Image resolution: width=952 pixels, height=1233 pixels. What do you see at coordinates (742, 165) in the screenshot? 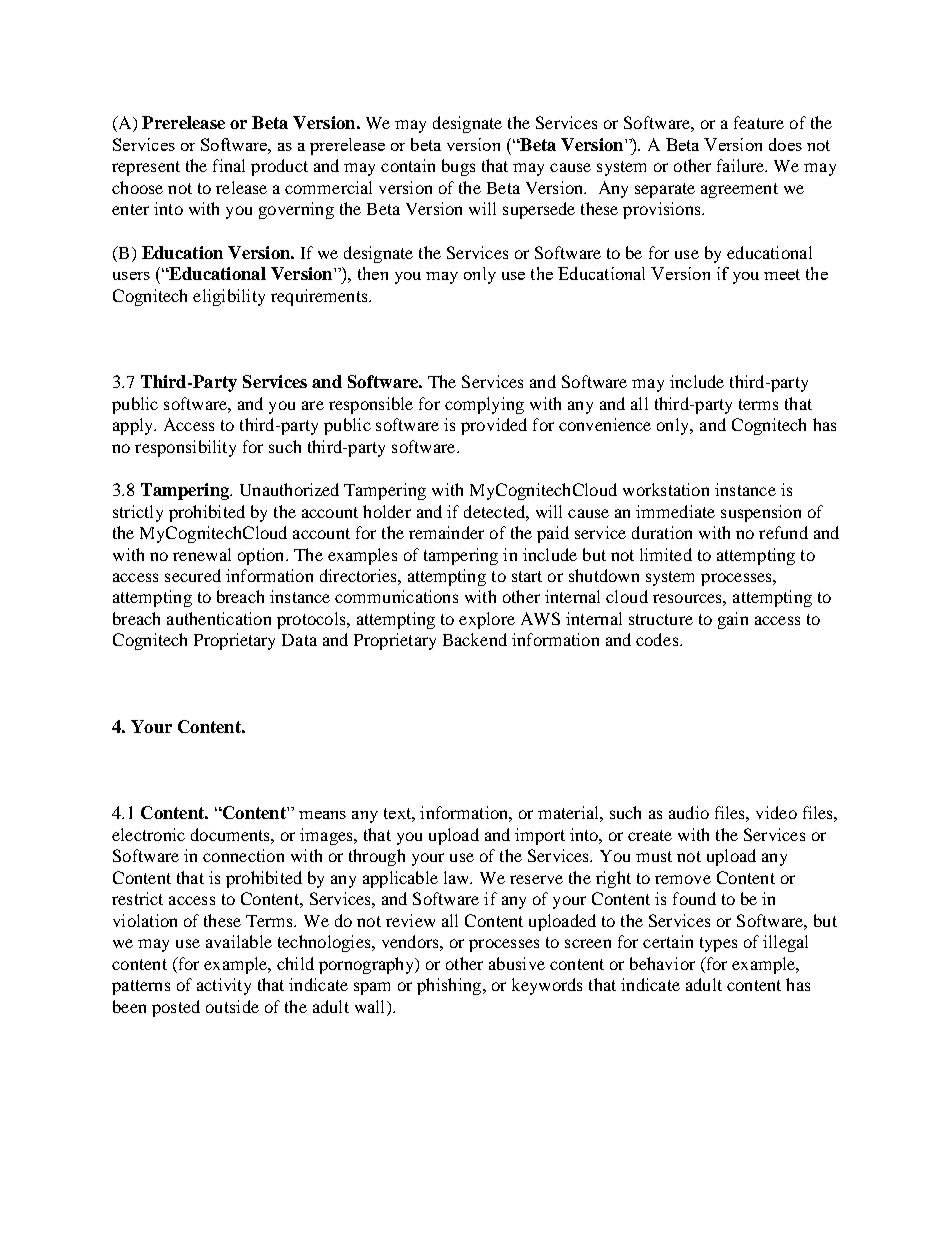
I see `failure` at bounding box center [742, 165].
